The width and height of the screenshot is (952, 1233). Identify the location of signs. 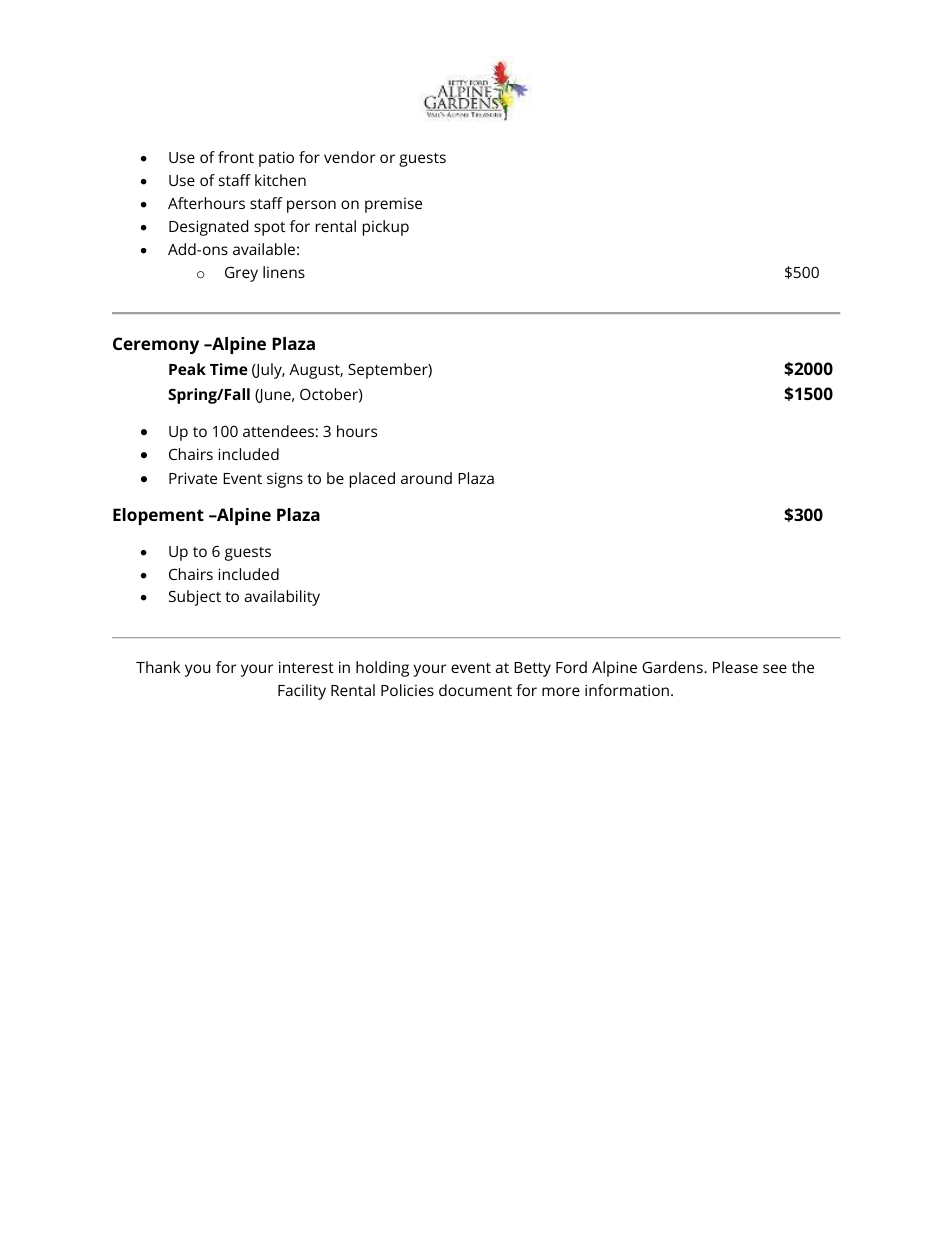
(285, 480).
